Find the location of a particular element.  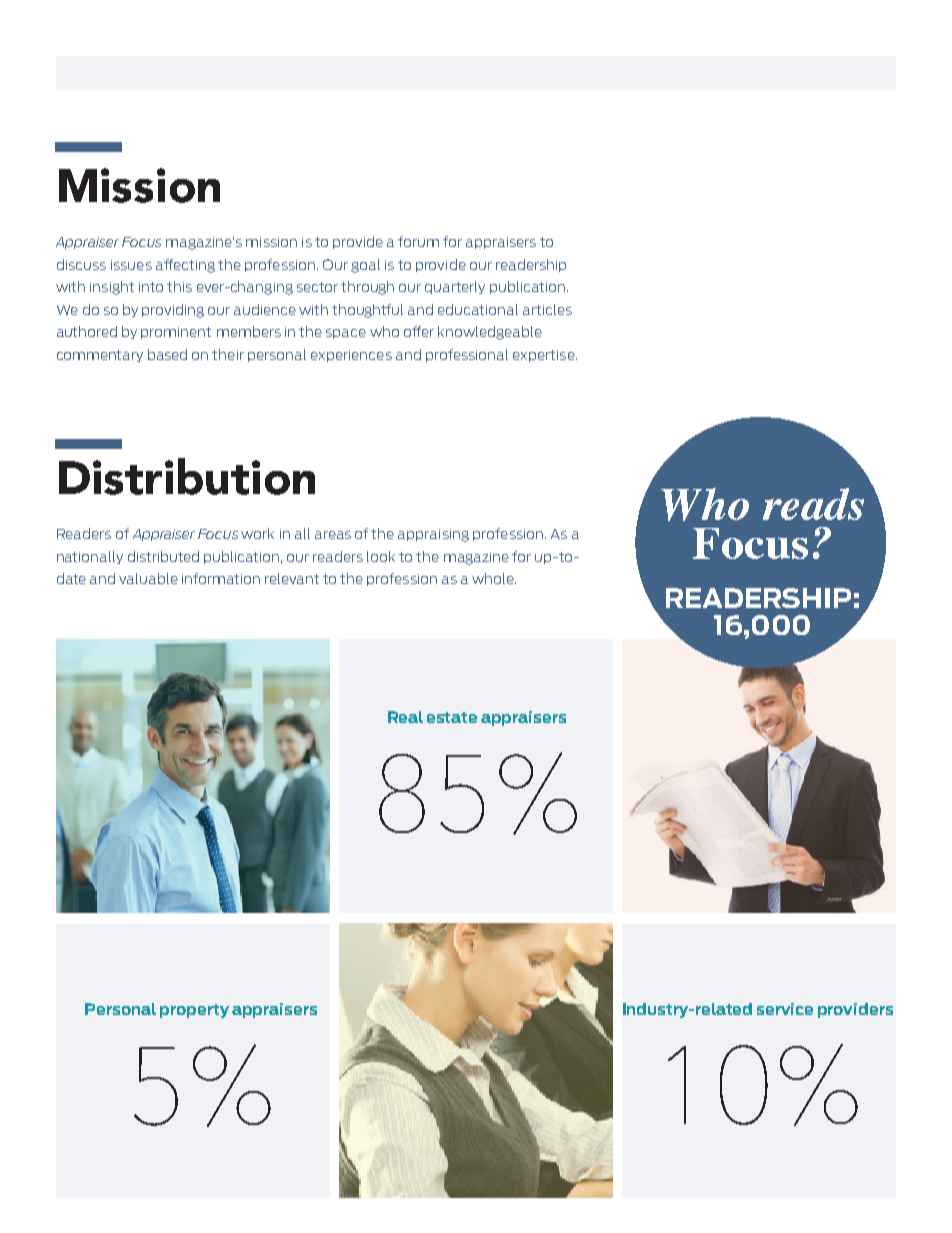

property is located at coordinates (194, 1011).
